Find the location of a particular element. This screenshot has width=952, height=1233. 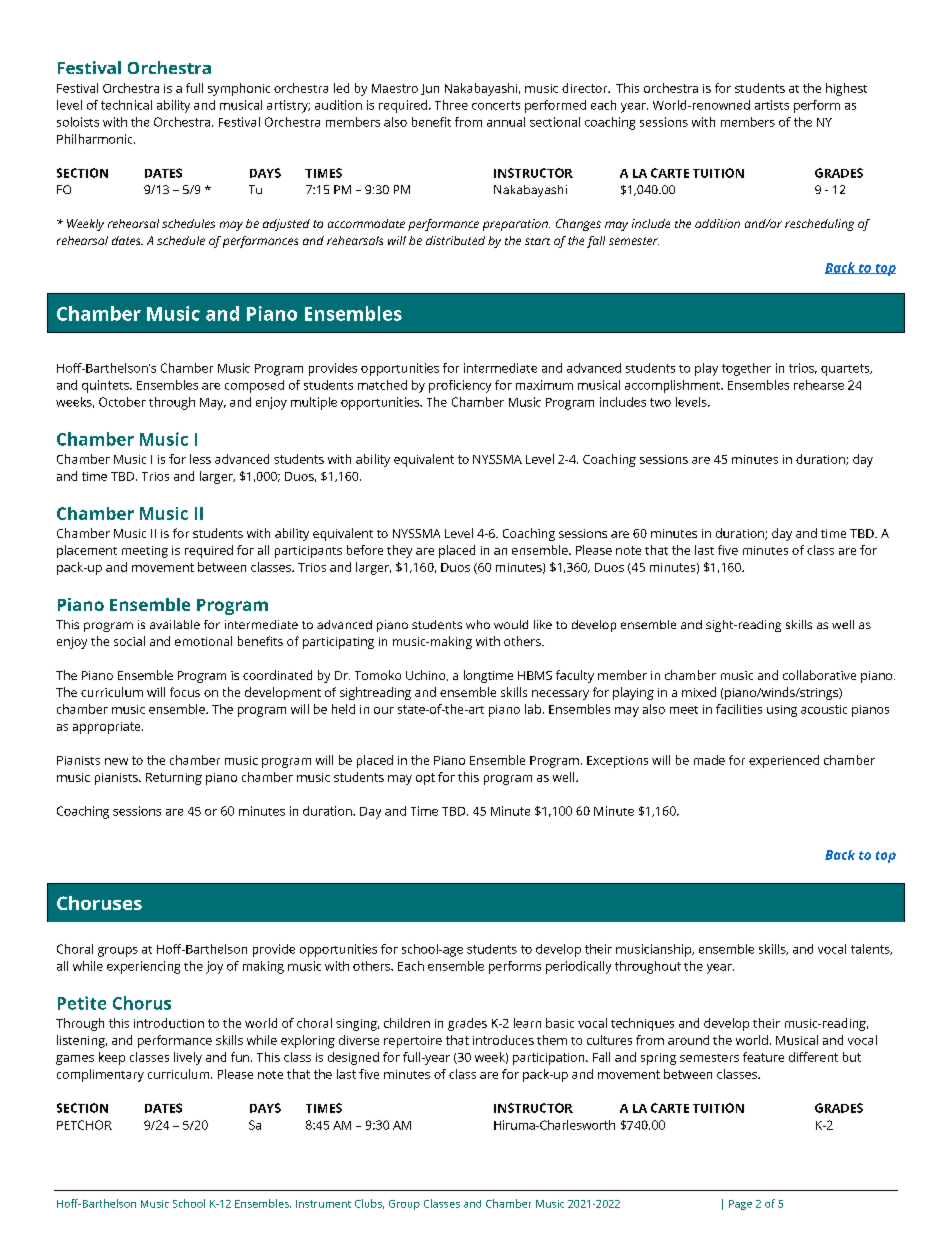

proficiency is located at coordinates (460, 386).
